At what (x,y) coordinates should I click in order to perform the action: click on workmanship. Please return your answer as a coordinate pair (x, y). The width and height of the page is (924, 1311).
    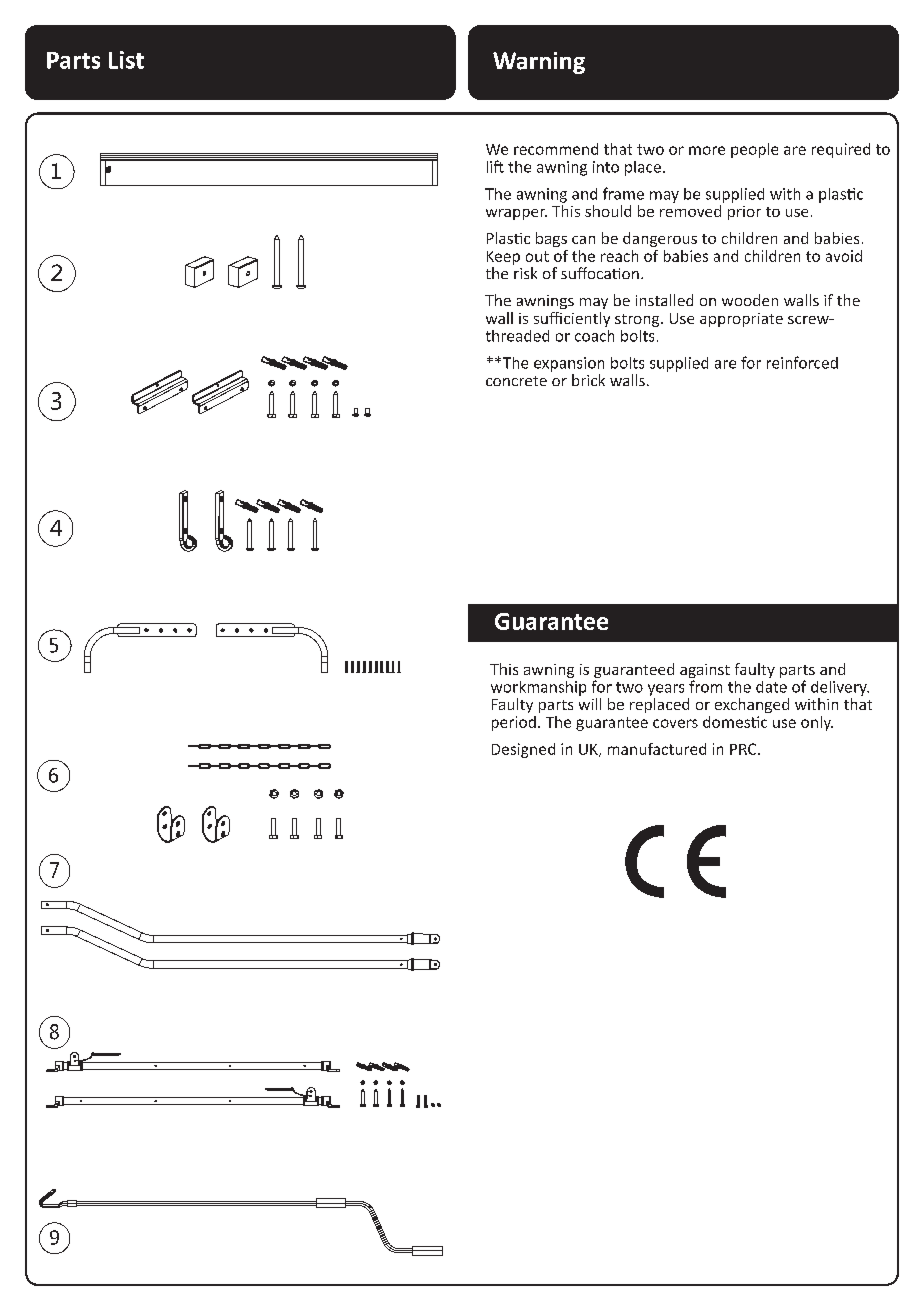
    Looking at the image, I should click on (538, 688).
